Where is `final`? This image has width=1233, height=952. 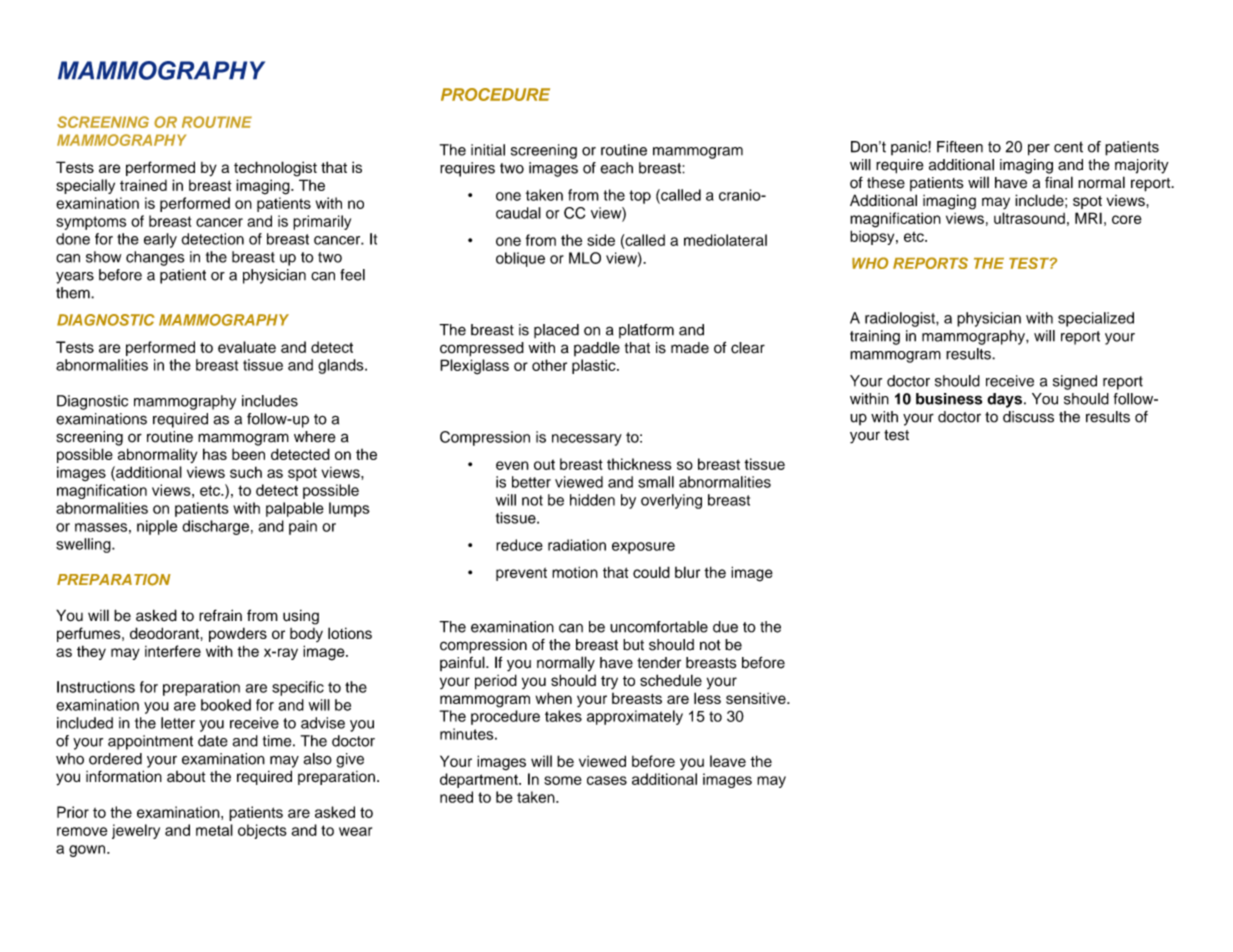 final is located at coordinates (1059, 182).
